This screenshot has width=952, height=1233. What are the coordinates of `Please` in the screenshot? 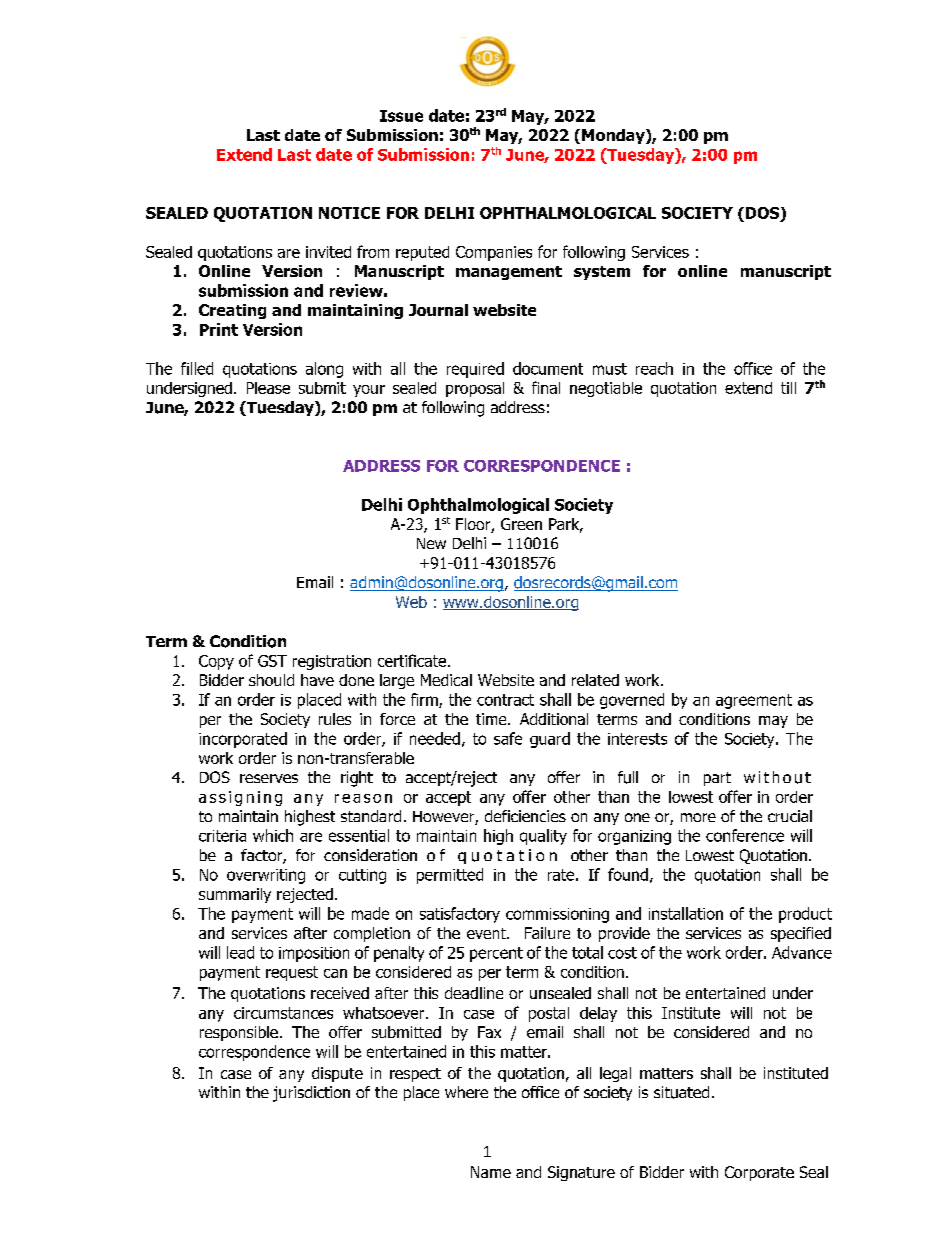 It's located at (268, 388).
